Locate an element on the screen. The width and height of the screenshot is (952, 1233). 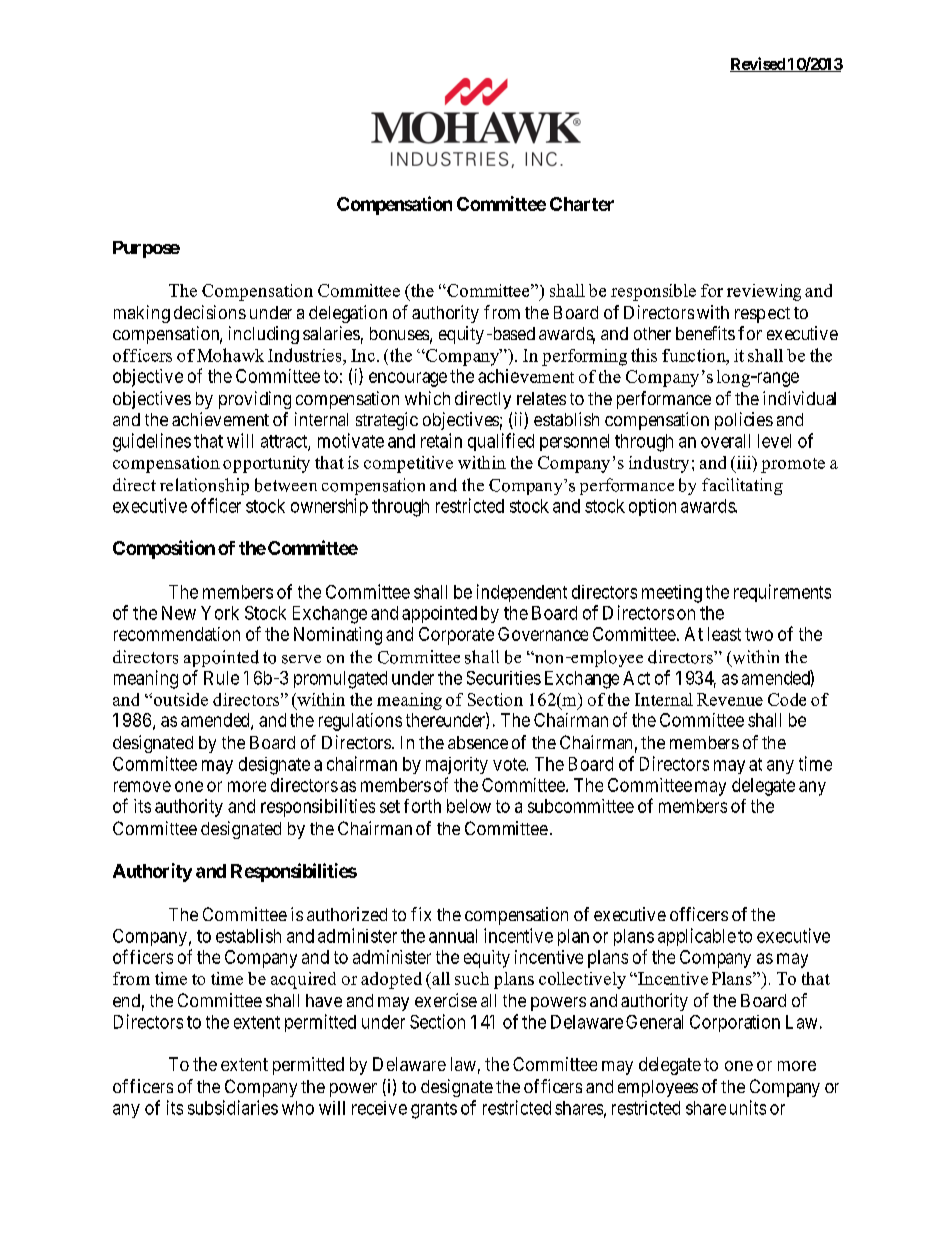
grants is located at coordinates (434, 1110).
